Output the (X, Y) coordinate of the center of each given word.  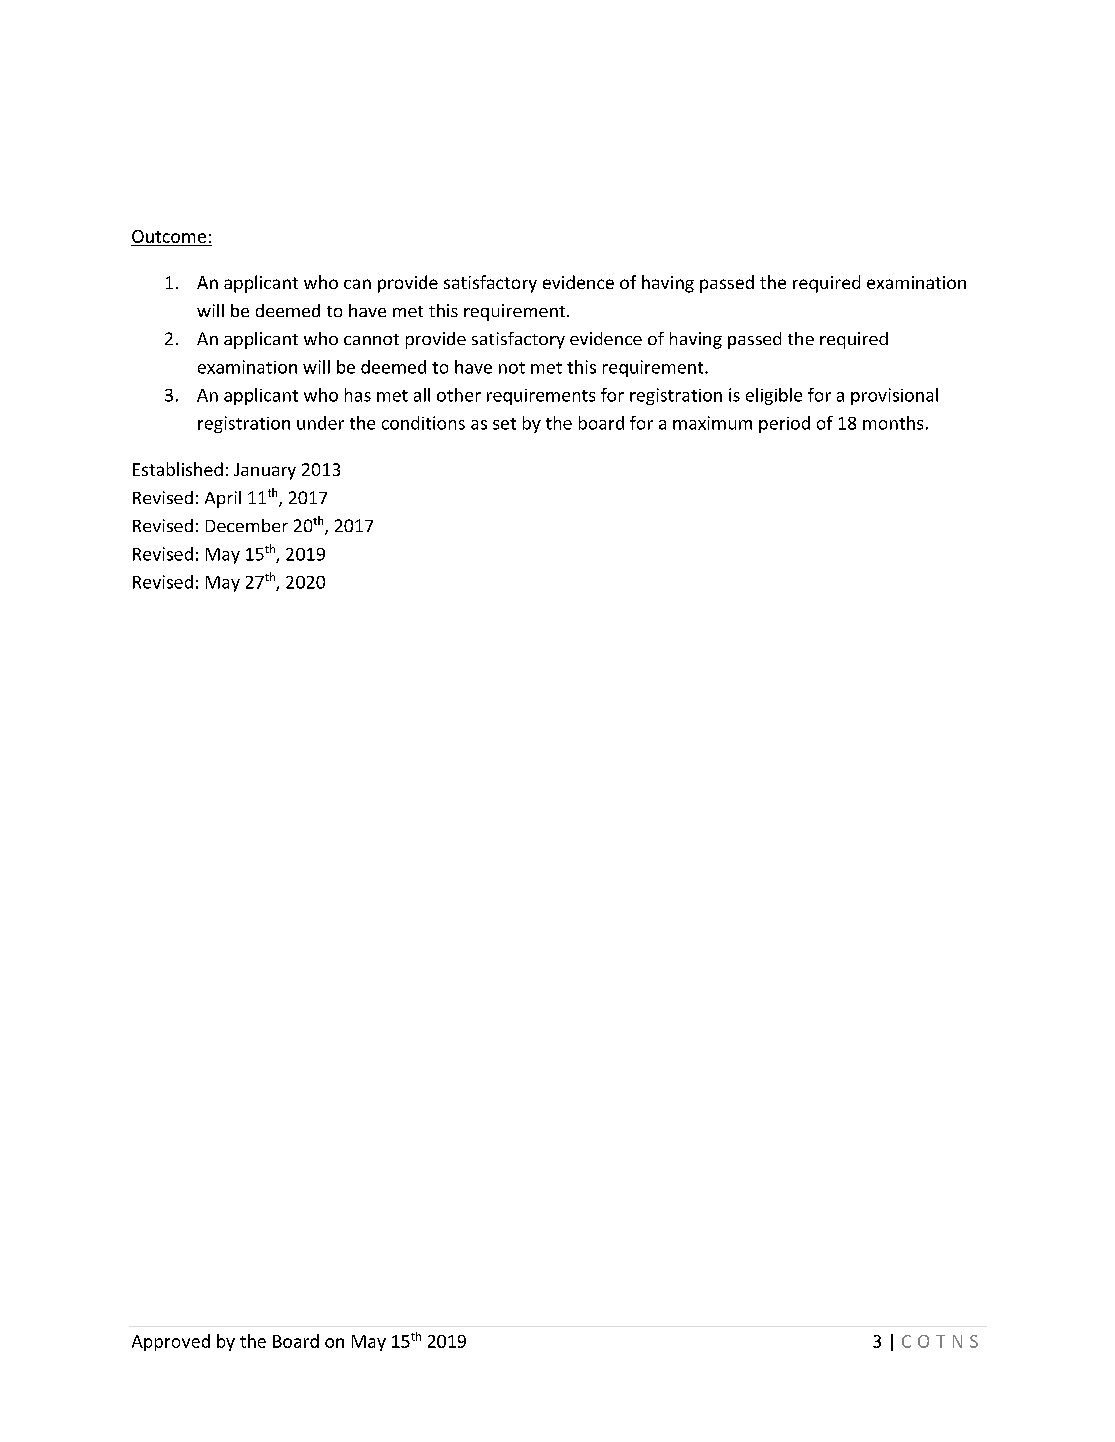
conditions (423, 423)
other (459, 395)
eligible (774, 396)
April (223, 499)
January (265, 471)
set (504, 424)
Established (178, 469)
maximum (712, 423)
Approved (171, 1342)
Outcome (169, 236)
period (784, 424)
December (247, 525)
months (893, 423)
